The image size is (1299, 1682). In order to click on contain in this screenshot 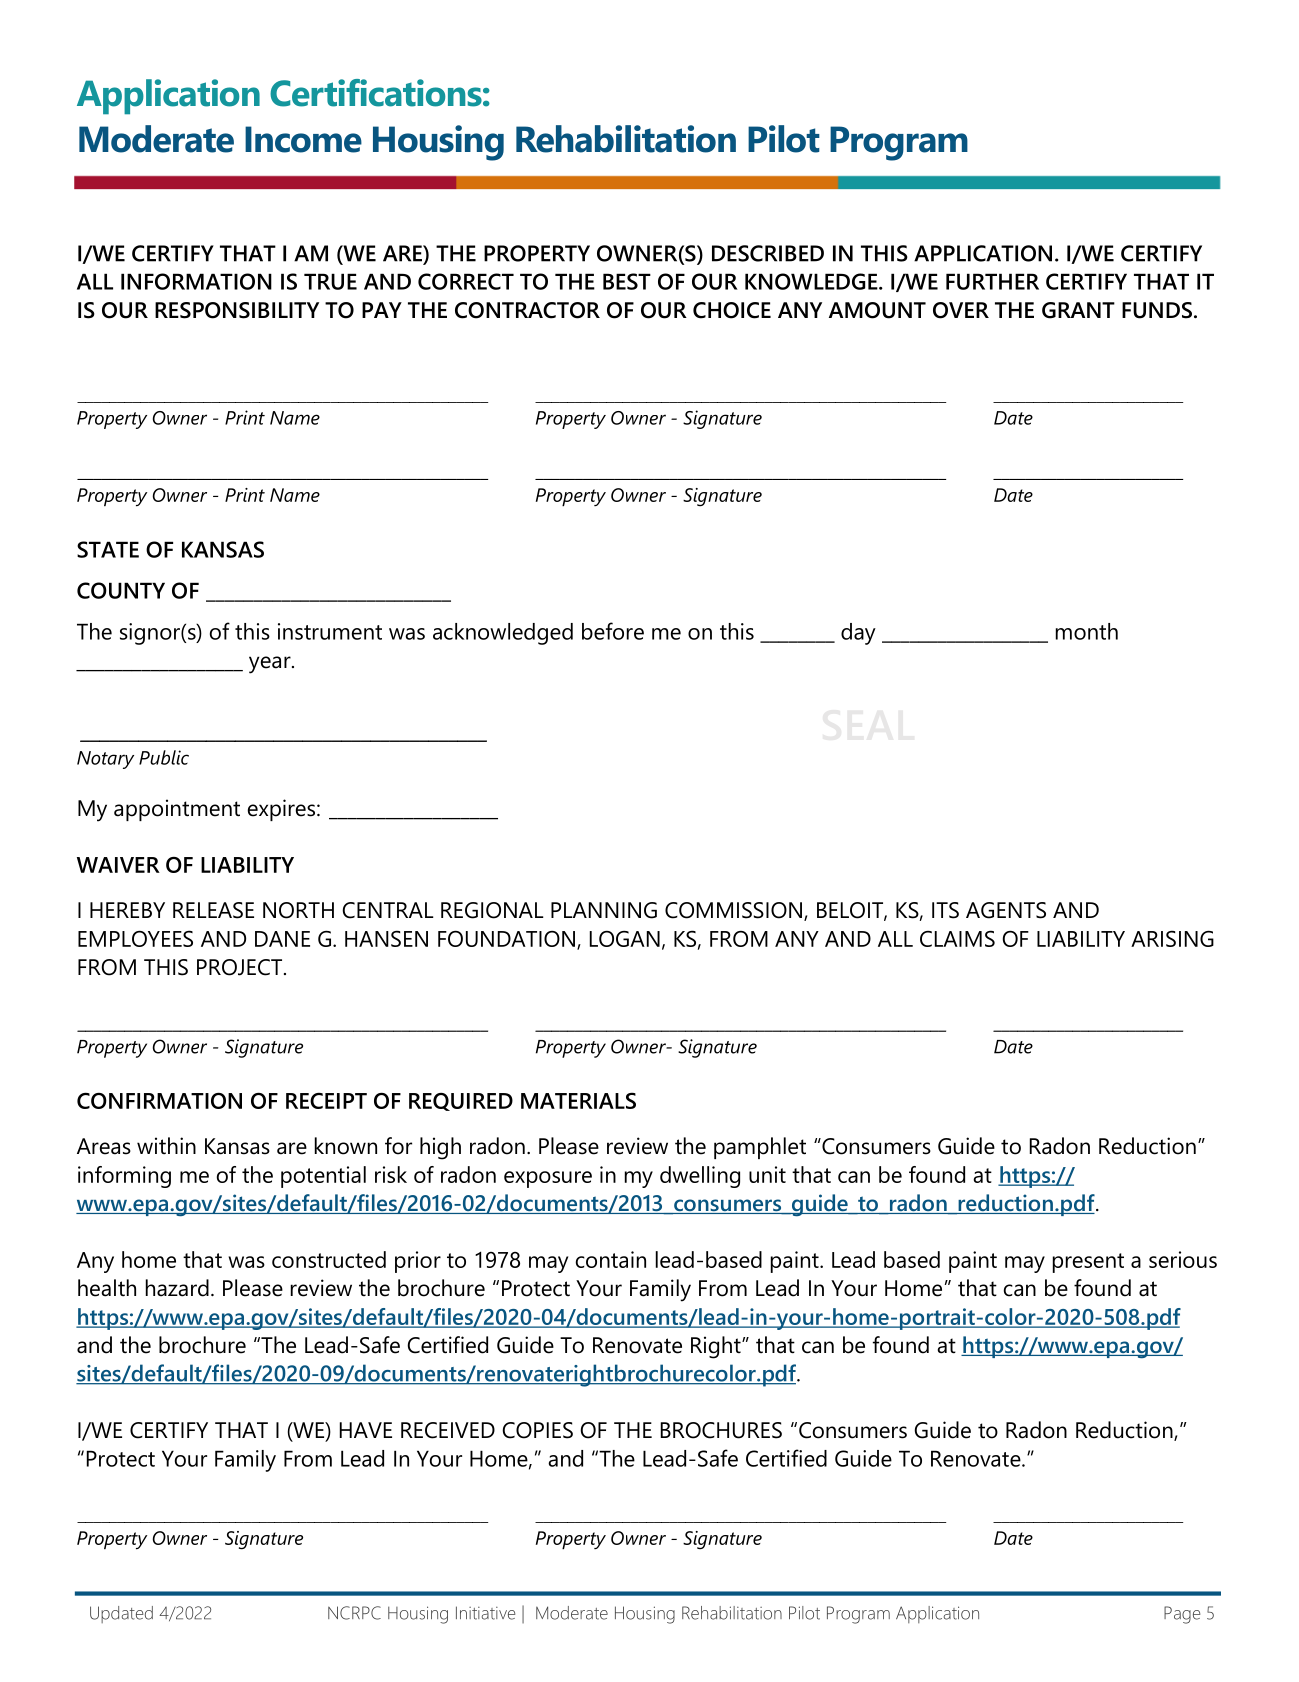, I will do `click(611, 1259)`.
